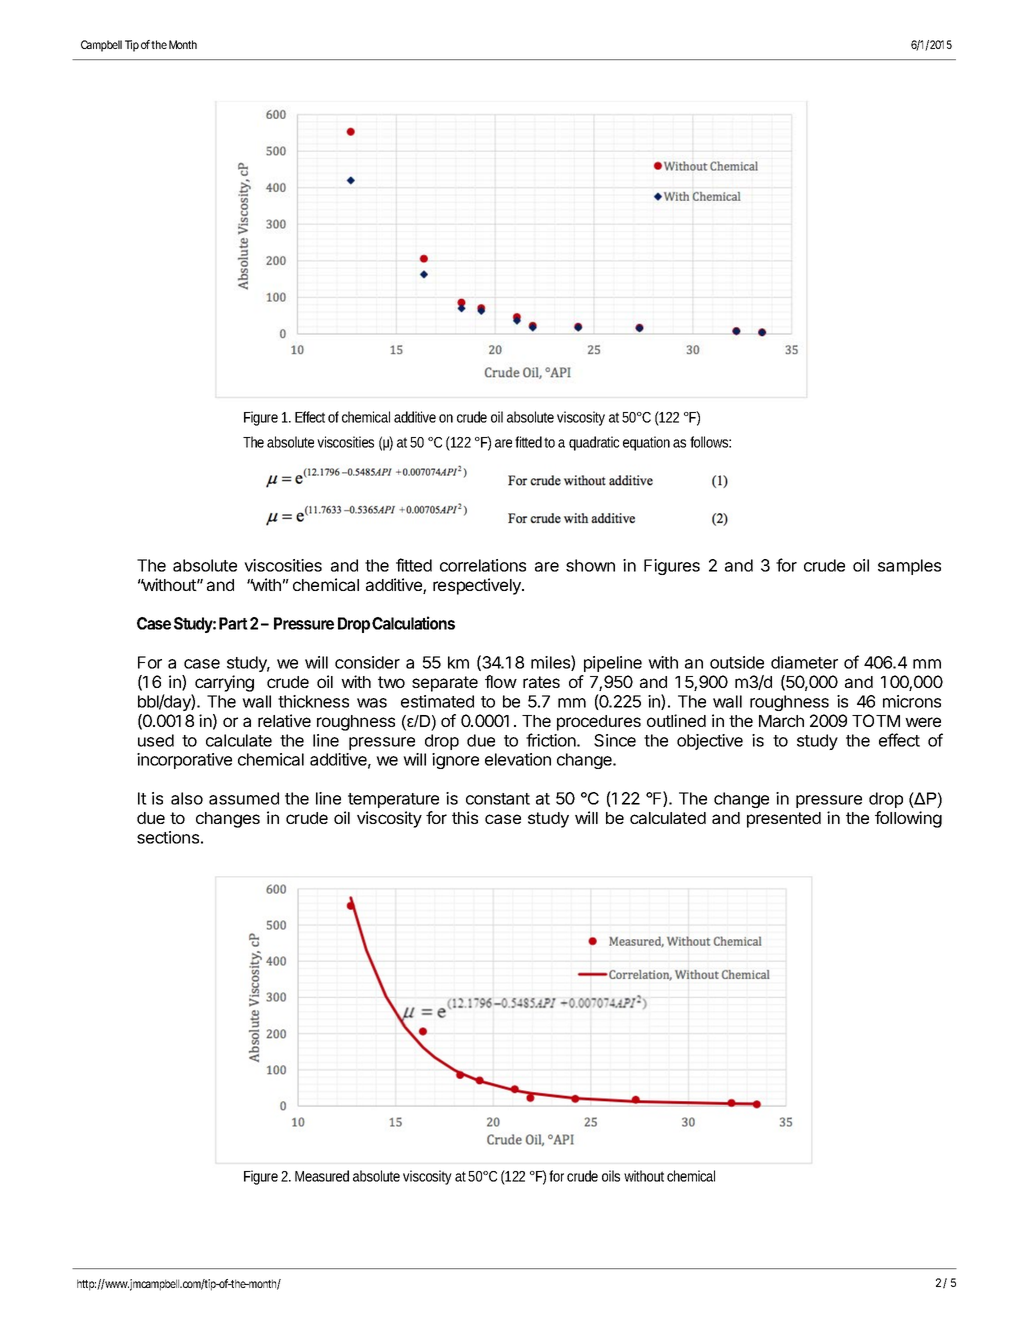  I want to click on presented, so click(784, 820).
